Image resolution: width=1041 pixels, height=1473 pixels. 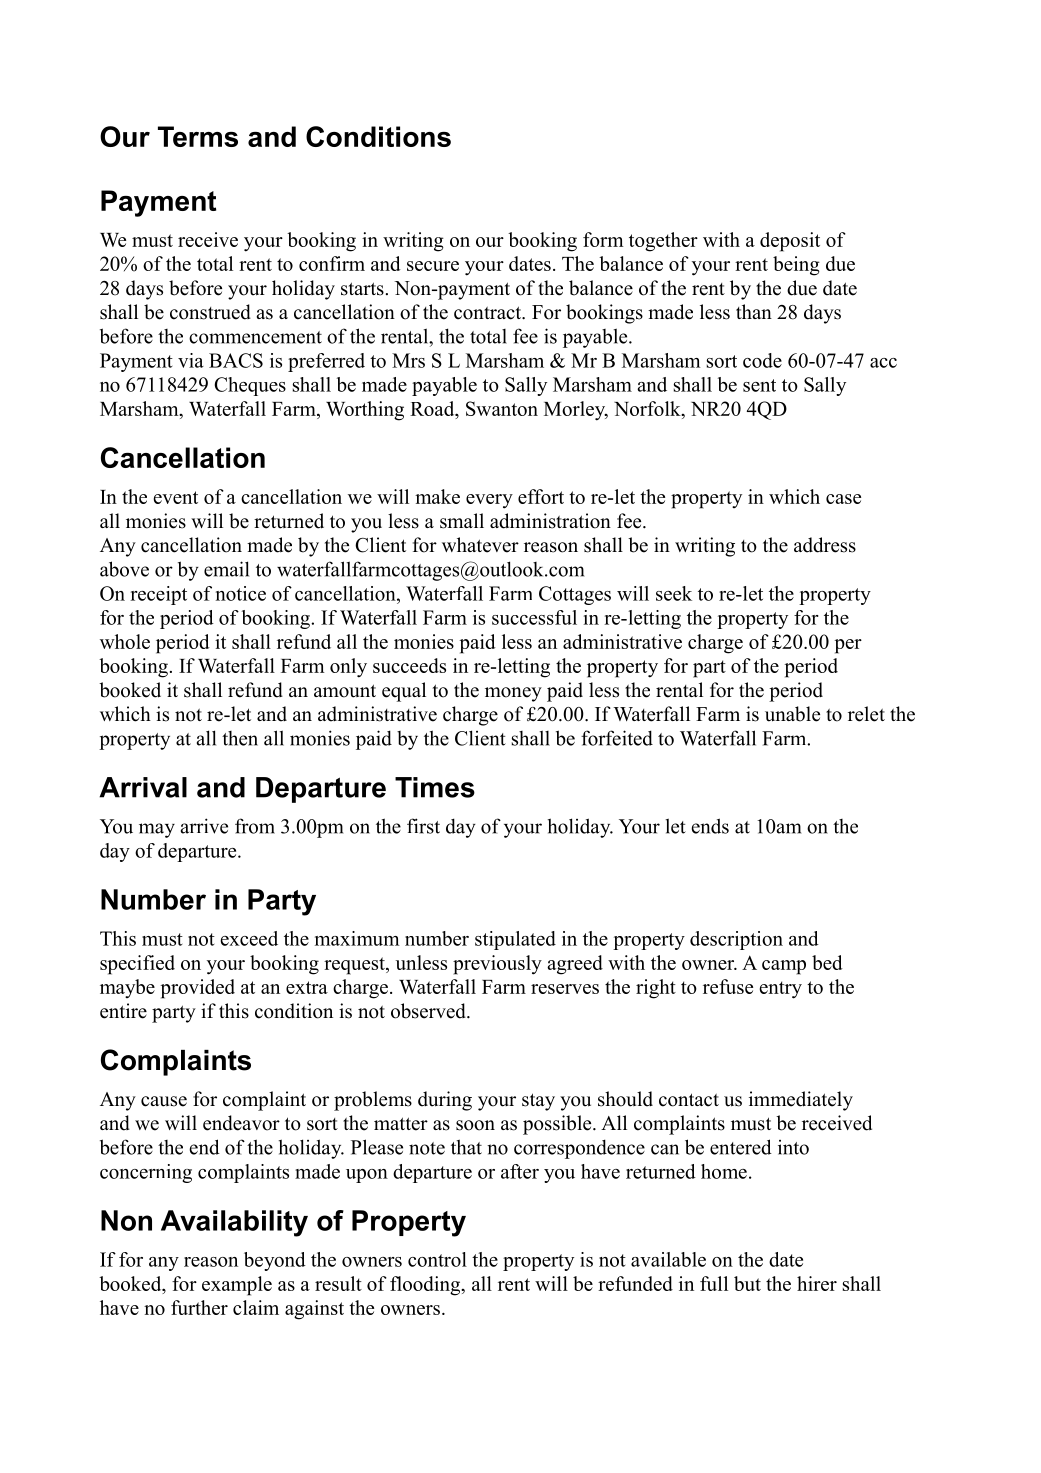 I want to click on arrive, so click(x=204, y=826).
